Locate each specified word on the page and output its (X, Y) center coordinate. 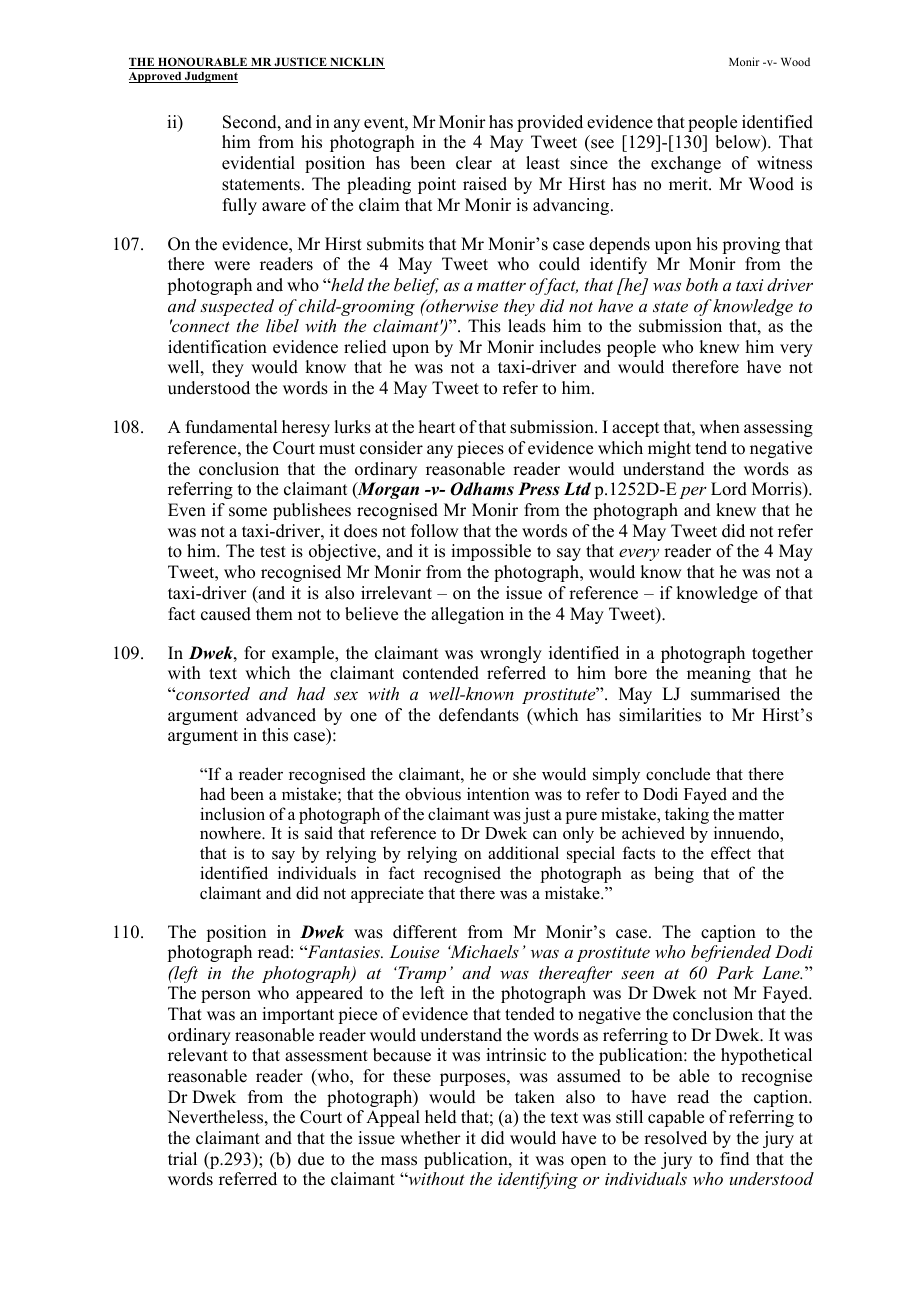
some (248, 512)
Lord (729, 489)
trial (182, 1158)
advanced (281, 715)
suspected (237, 307)
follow (434, 531)
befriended (731, 953)
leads (527, 326)
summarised (735, 694)
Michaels (483, 951)
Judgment (210, 77)
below (739, 143)
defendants (479, 715)
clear (474, 163)
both (702, 284)
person (226, 996)
